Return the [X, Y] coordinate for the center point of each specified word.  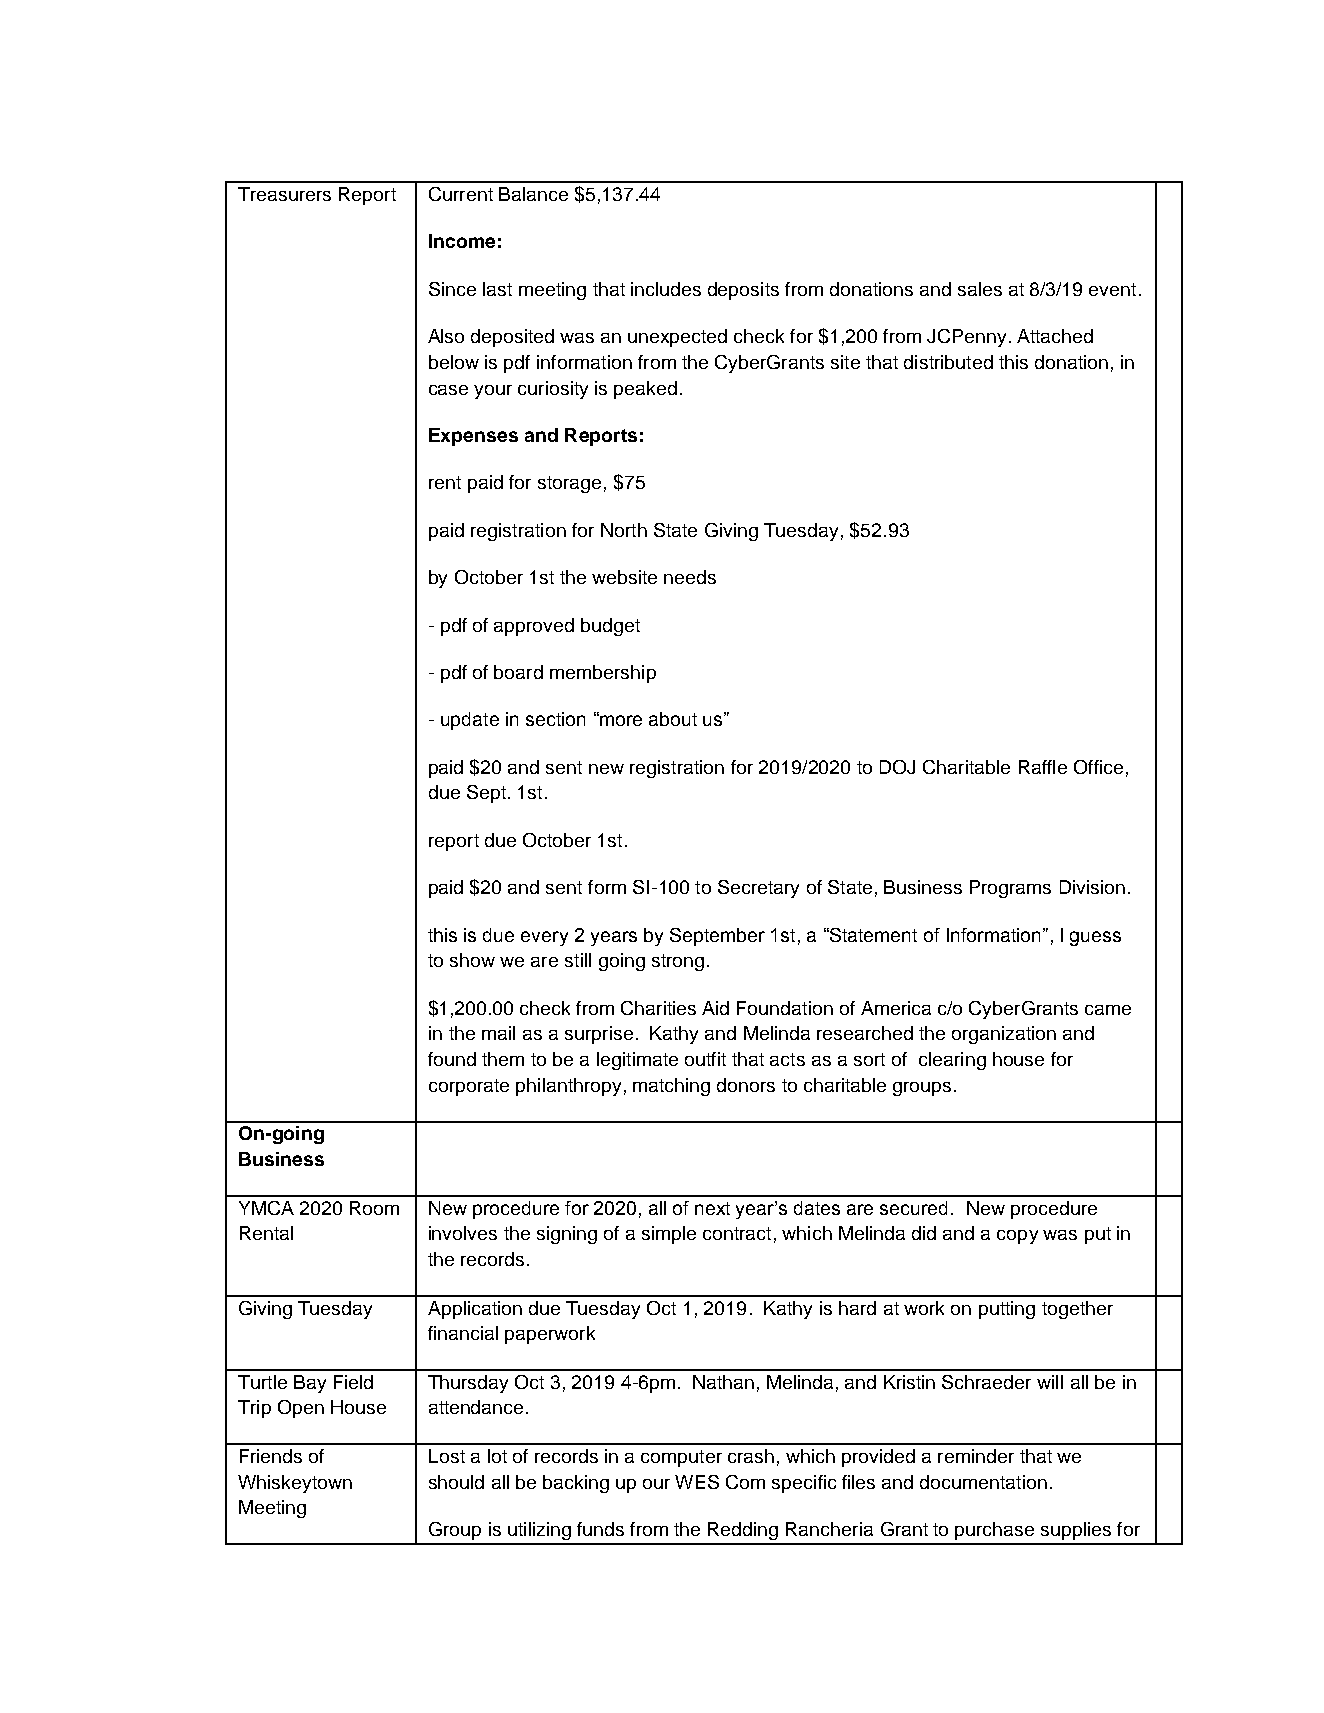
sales [980, 289]
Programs [1010, 889]
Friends [271, 1456]
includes [666, 289]
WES [697, 1482]
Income [462, 241]
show [472, 960]
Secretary [758, 889]
